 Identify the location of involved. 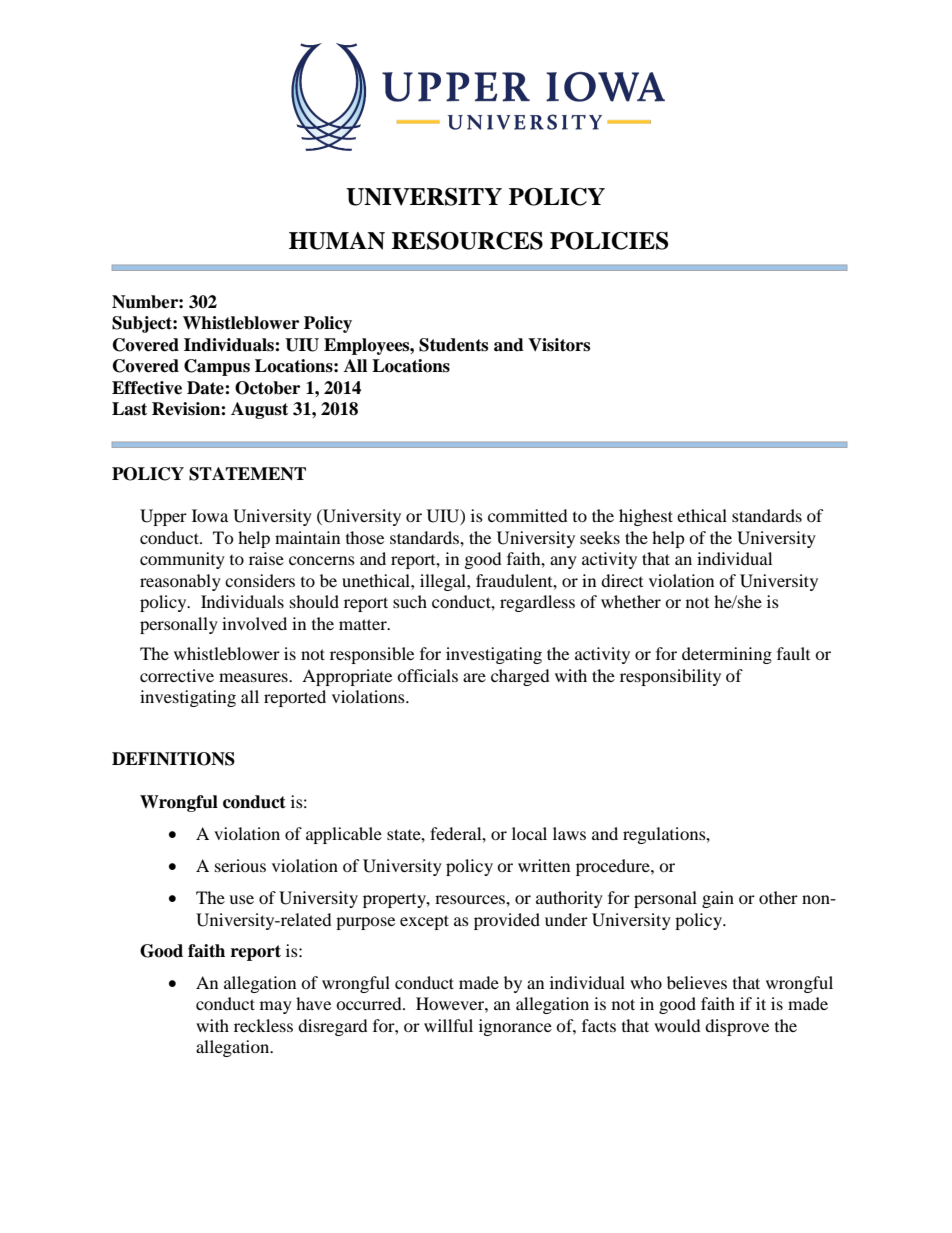
(254, 623).
